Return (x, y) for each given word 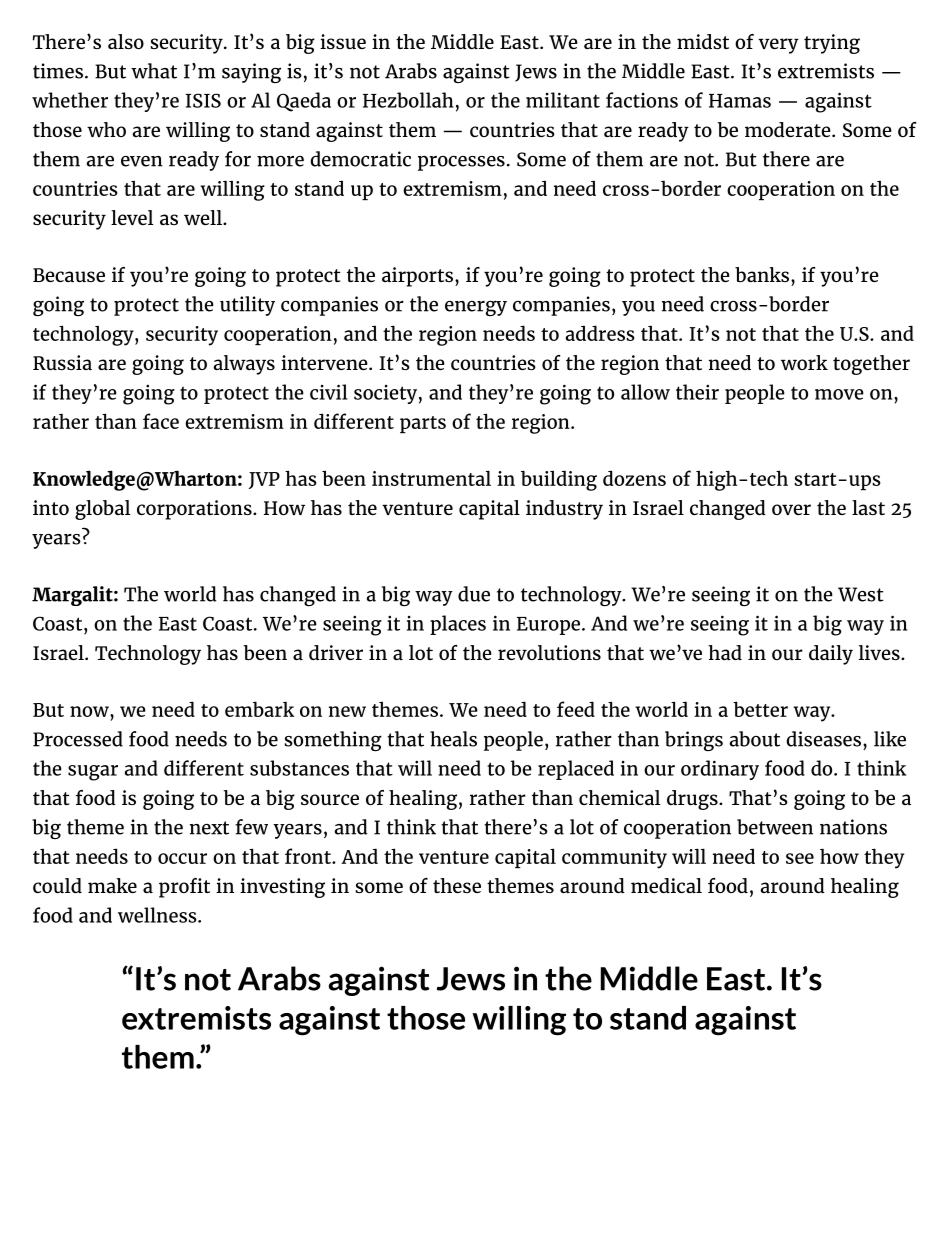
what (154, 71)
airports (417, 277)
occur (182, 858)
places (458, 625)
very (778, 46)
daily (831, 655)
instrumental (431, 478)
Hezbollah (408, 100)
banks (762, 274)
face (161, 421)
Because (69, 275)
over (791, 509)
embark (260, 709)
